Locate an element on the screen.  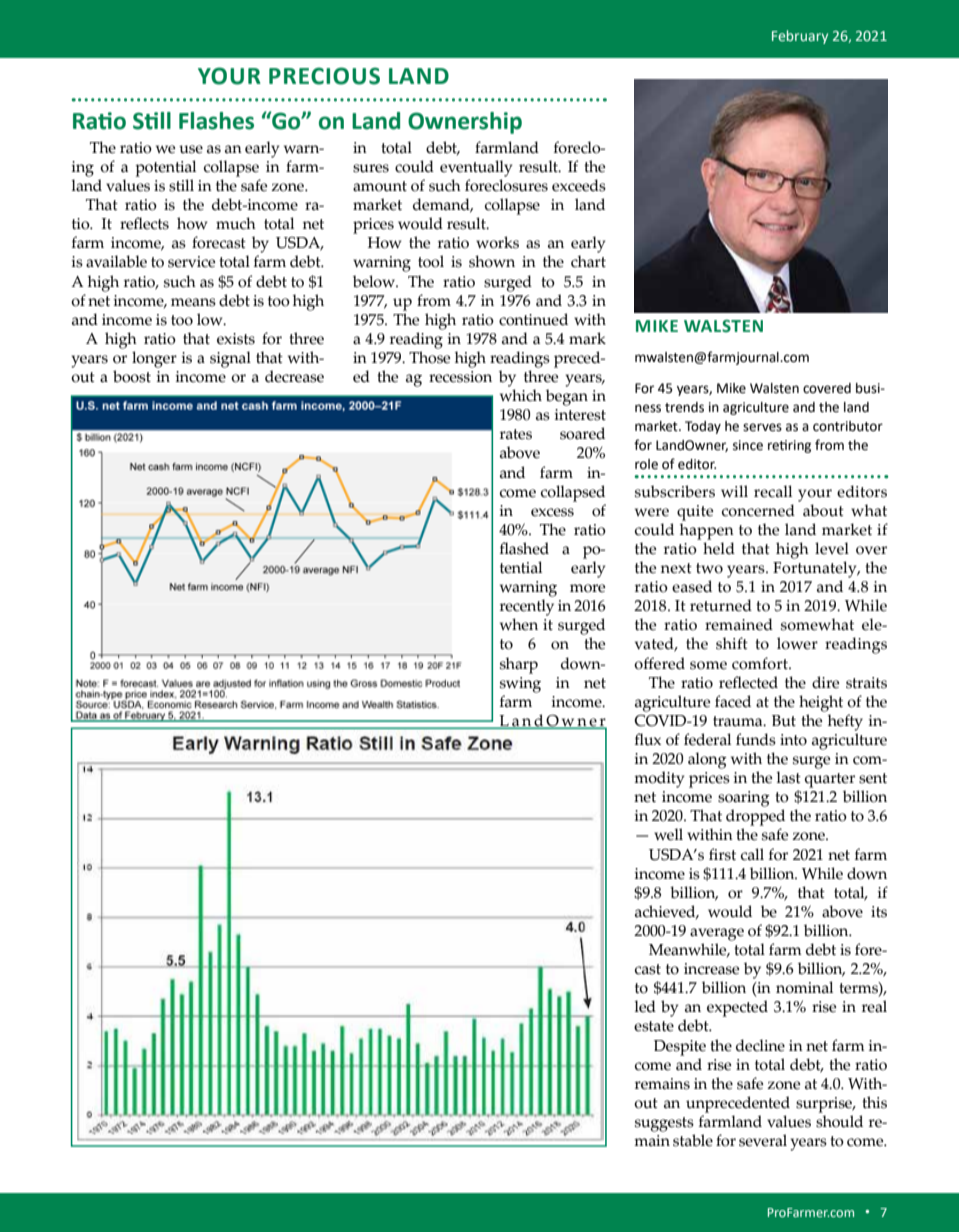
Ownership is located at coordinates (465, 123).
